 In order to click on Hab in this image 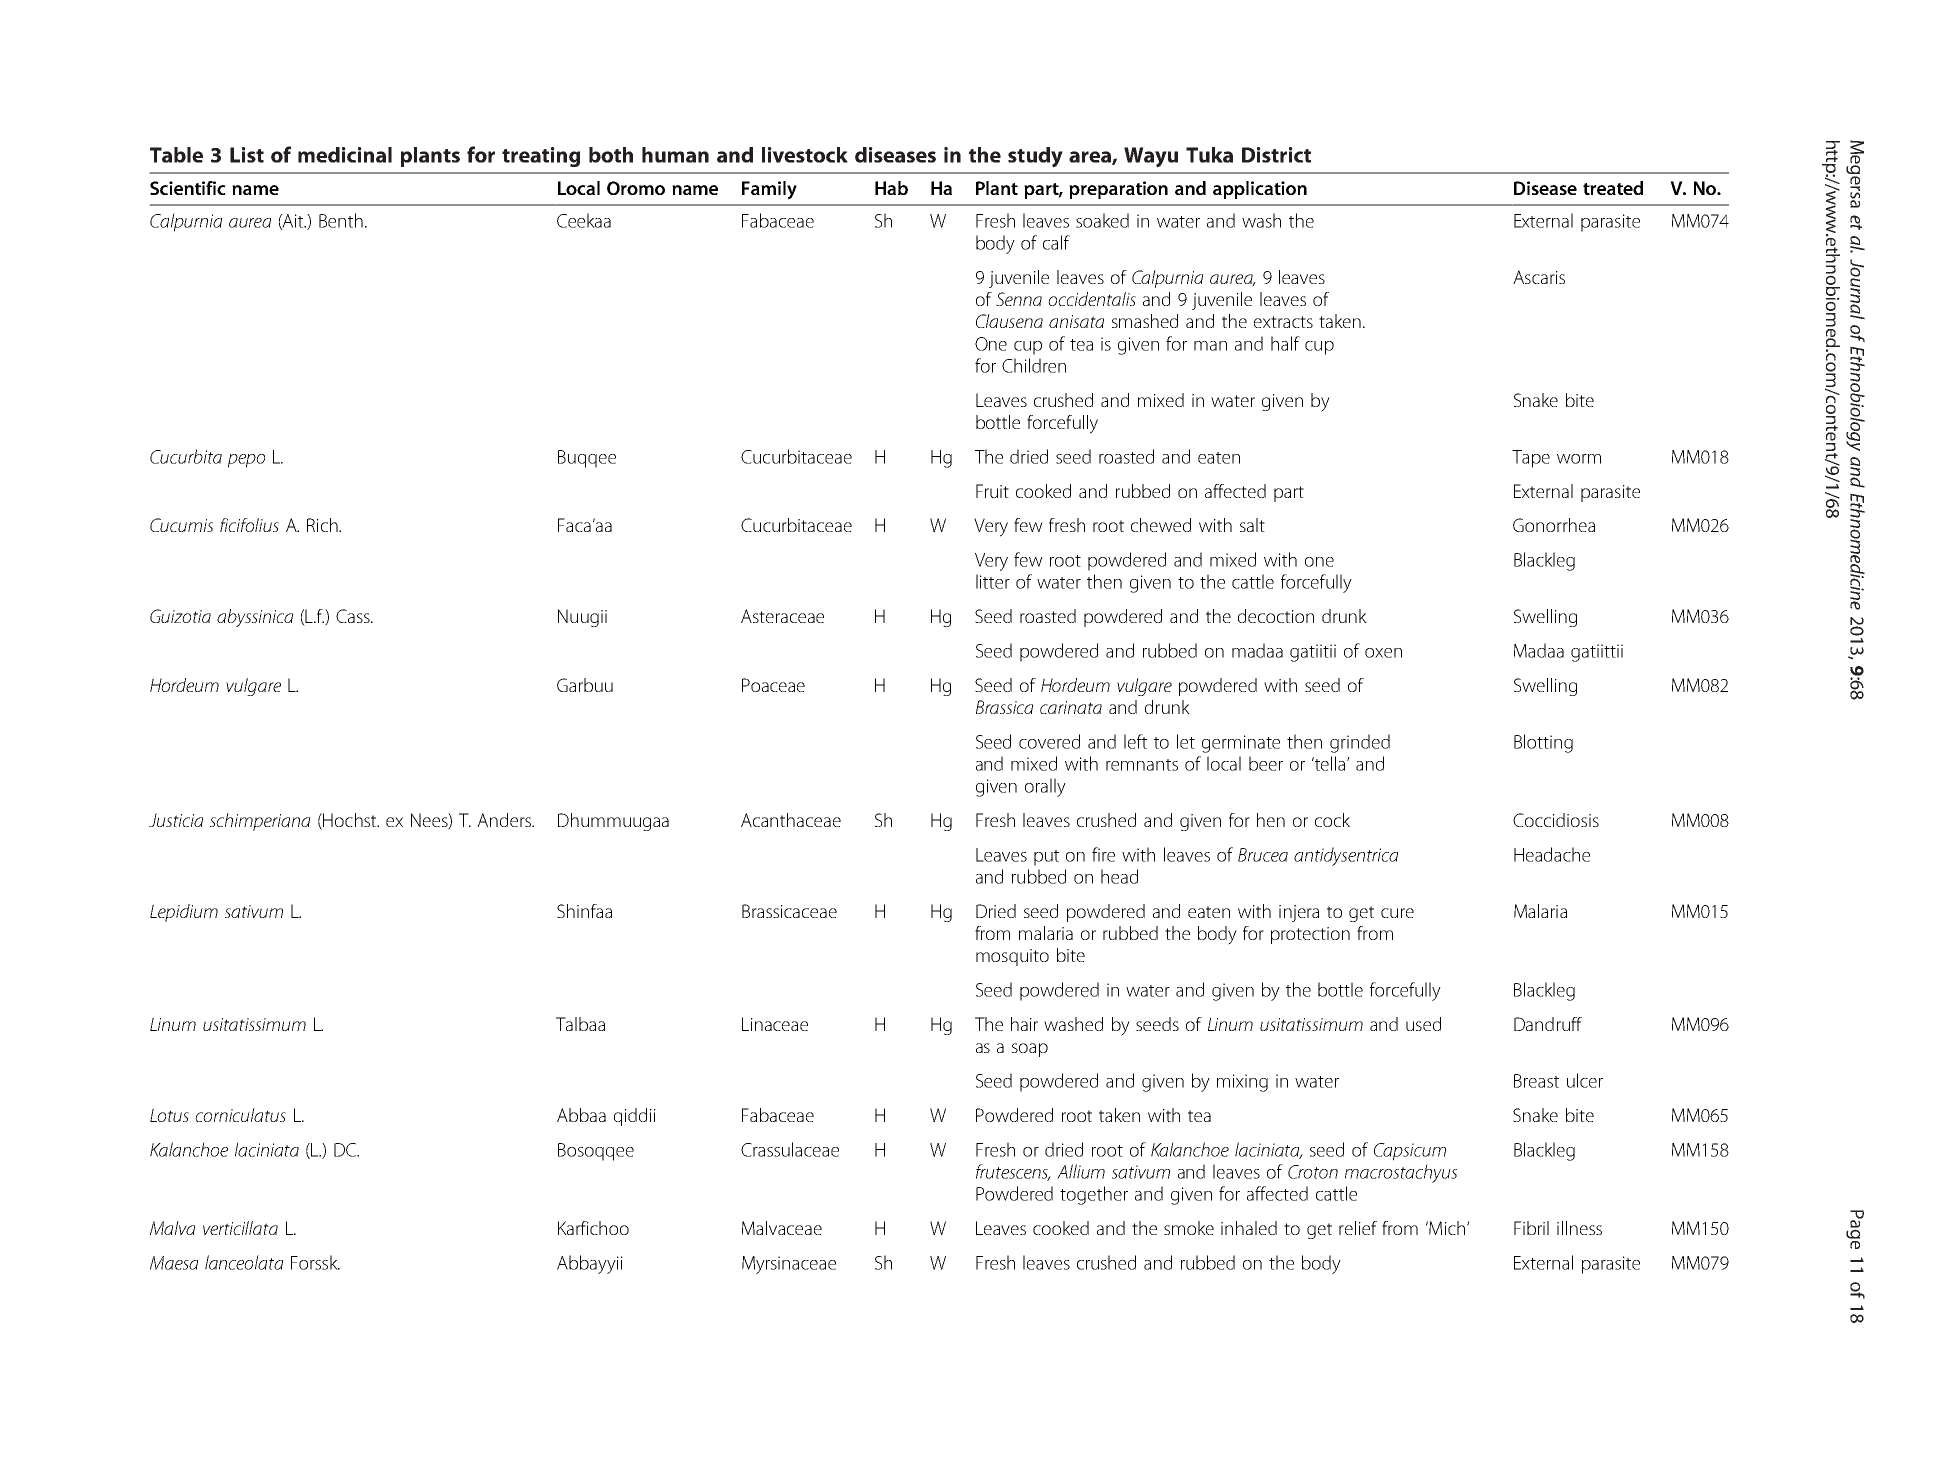, I will do `click(891, 188)`.
